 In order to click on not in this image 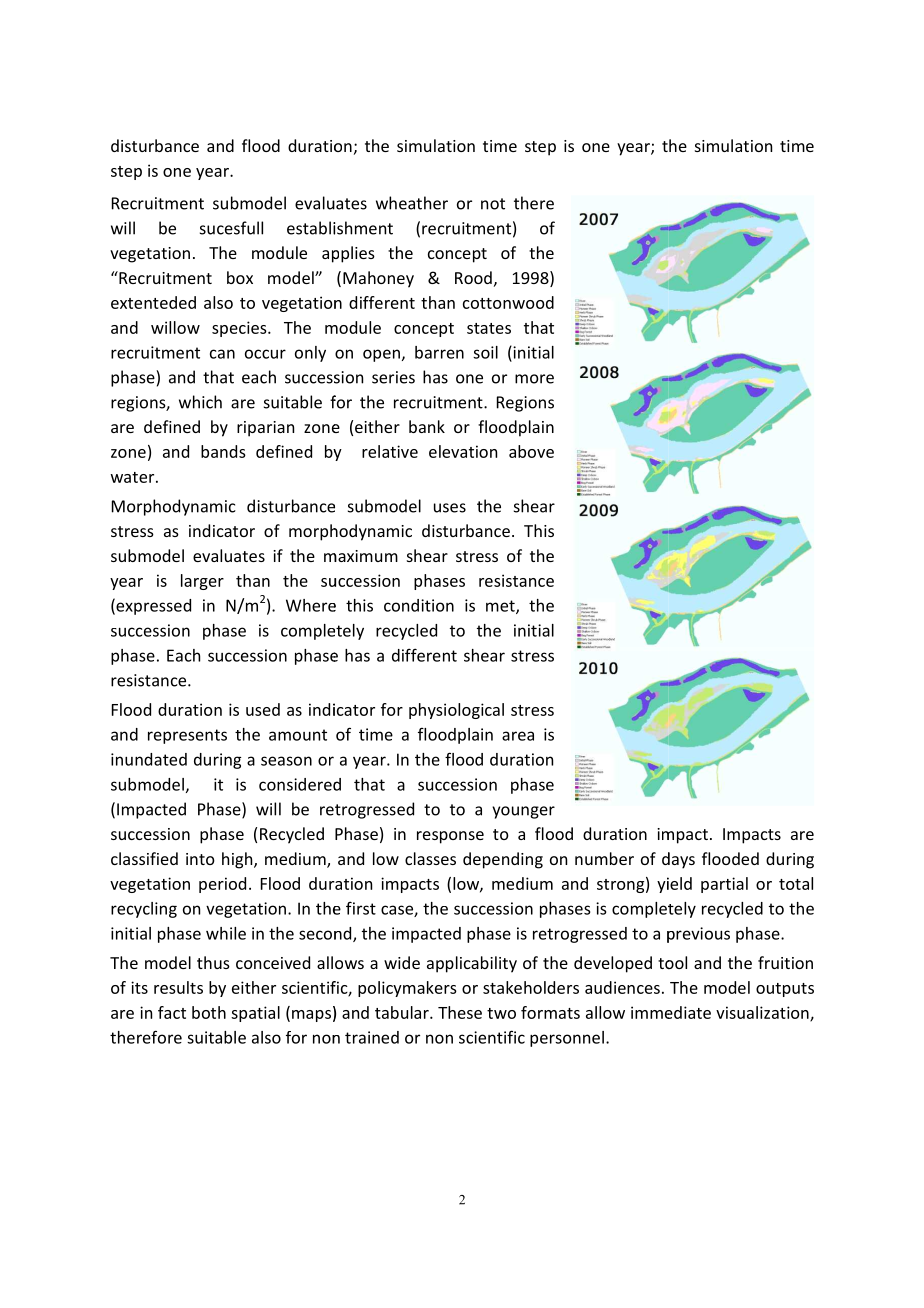, I will do `click(493, 204)`.
